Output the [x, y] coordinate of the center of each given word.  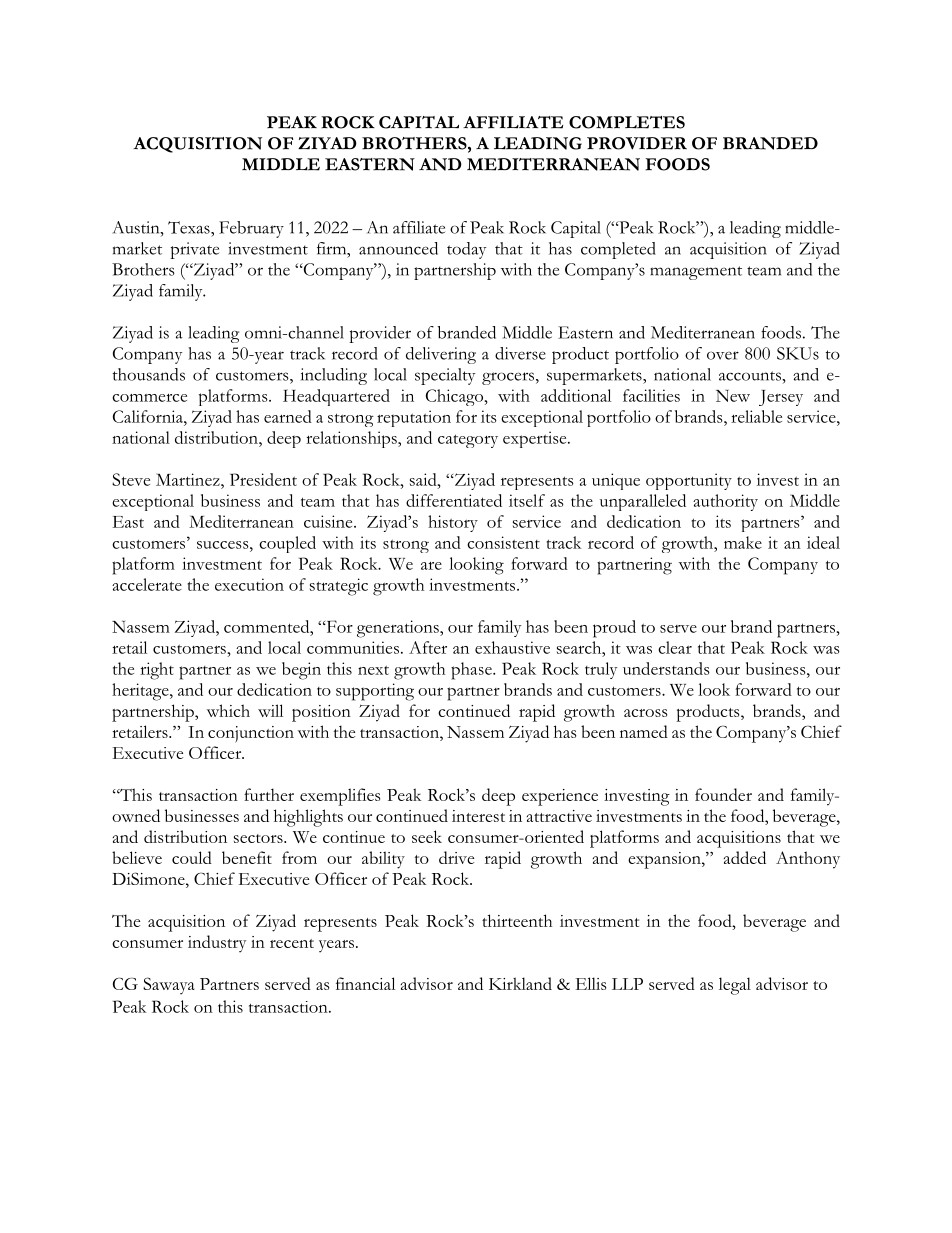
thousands [149, 374]
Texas [190, 227]
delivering [441, 355]
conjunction [251, 734]
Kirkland [520, 983]
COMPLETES [627, 122]
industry [217, 944]
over [723, 355]
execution [249, 584]
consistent [503, 542]
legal [735, 986]
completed [618, 250]
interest [478, 816]
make [743, 542]
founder [723, 794]
